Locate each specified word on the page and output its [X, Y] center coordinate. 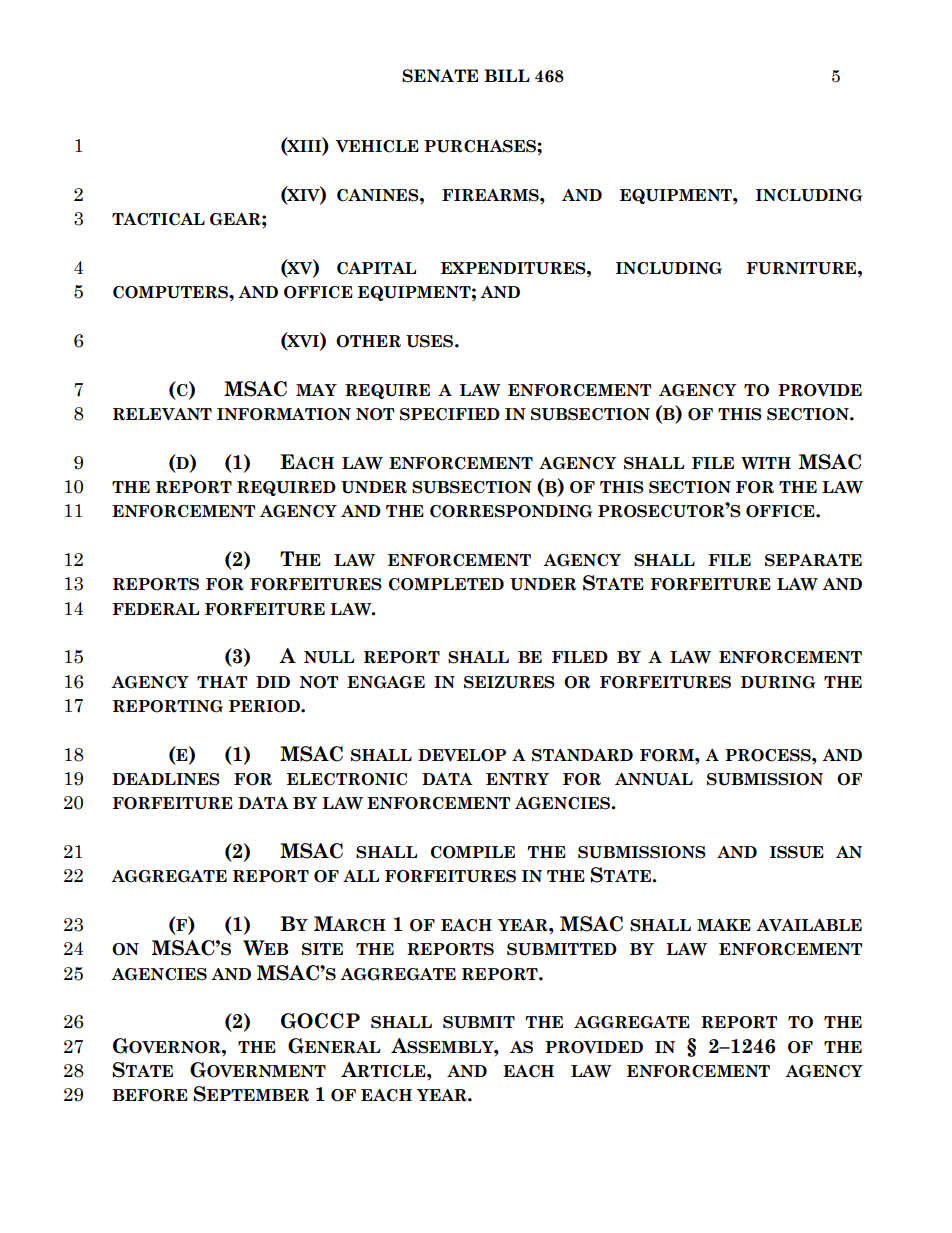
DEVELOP [462, 755]
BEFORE [150, 1095]
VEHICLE [377, 146]
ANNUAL [654, 779]
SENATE [440, 76]
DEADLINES [166, 779]
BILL [507, 75]
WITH [766, 463]
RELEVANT [162, 414]
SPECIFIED [450, 414]
